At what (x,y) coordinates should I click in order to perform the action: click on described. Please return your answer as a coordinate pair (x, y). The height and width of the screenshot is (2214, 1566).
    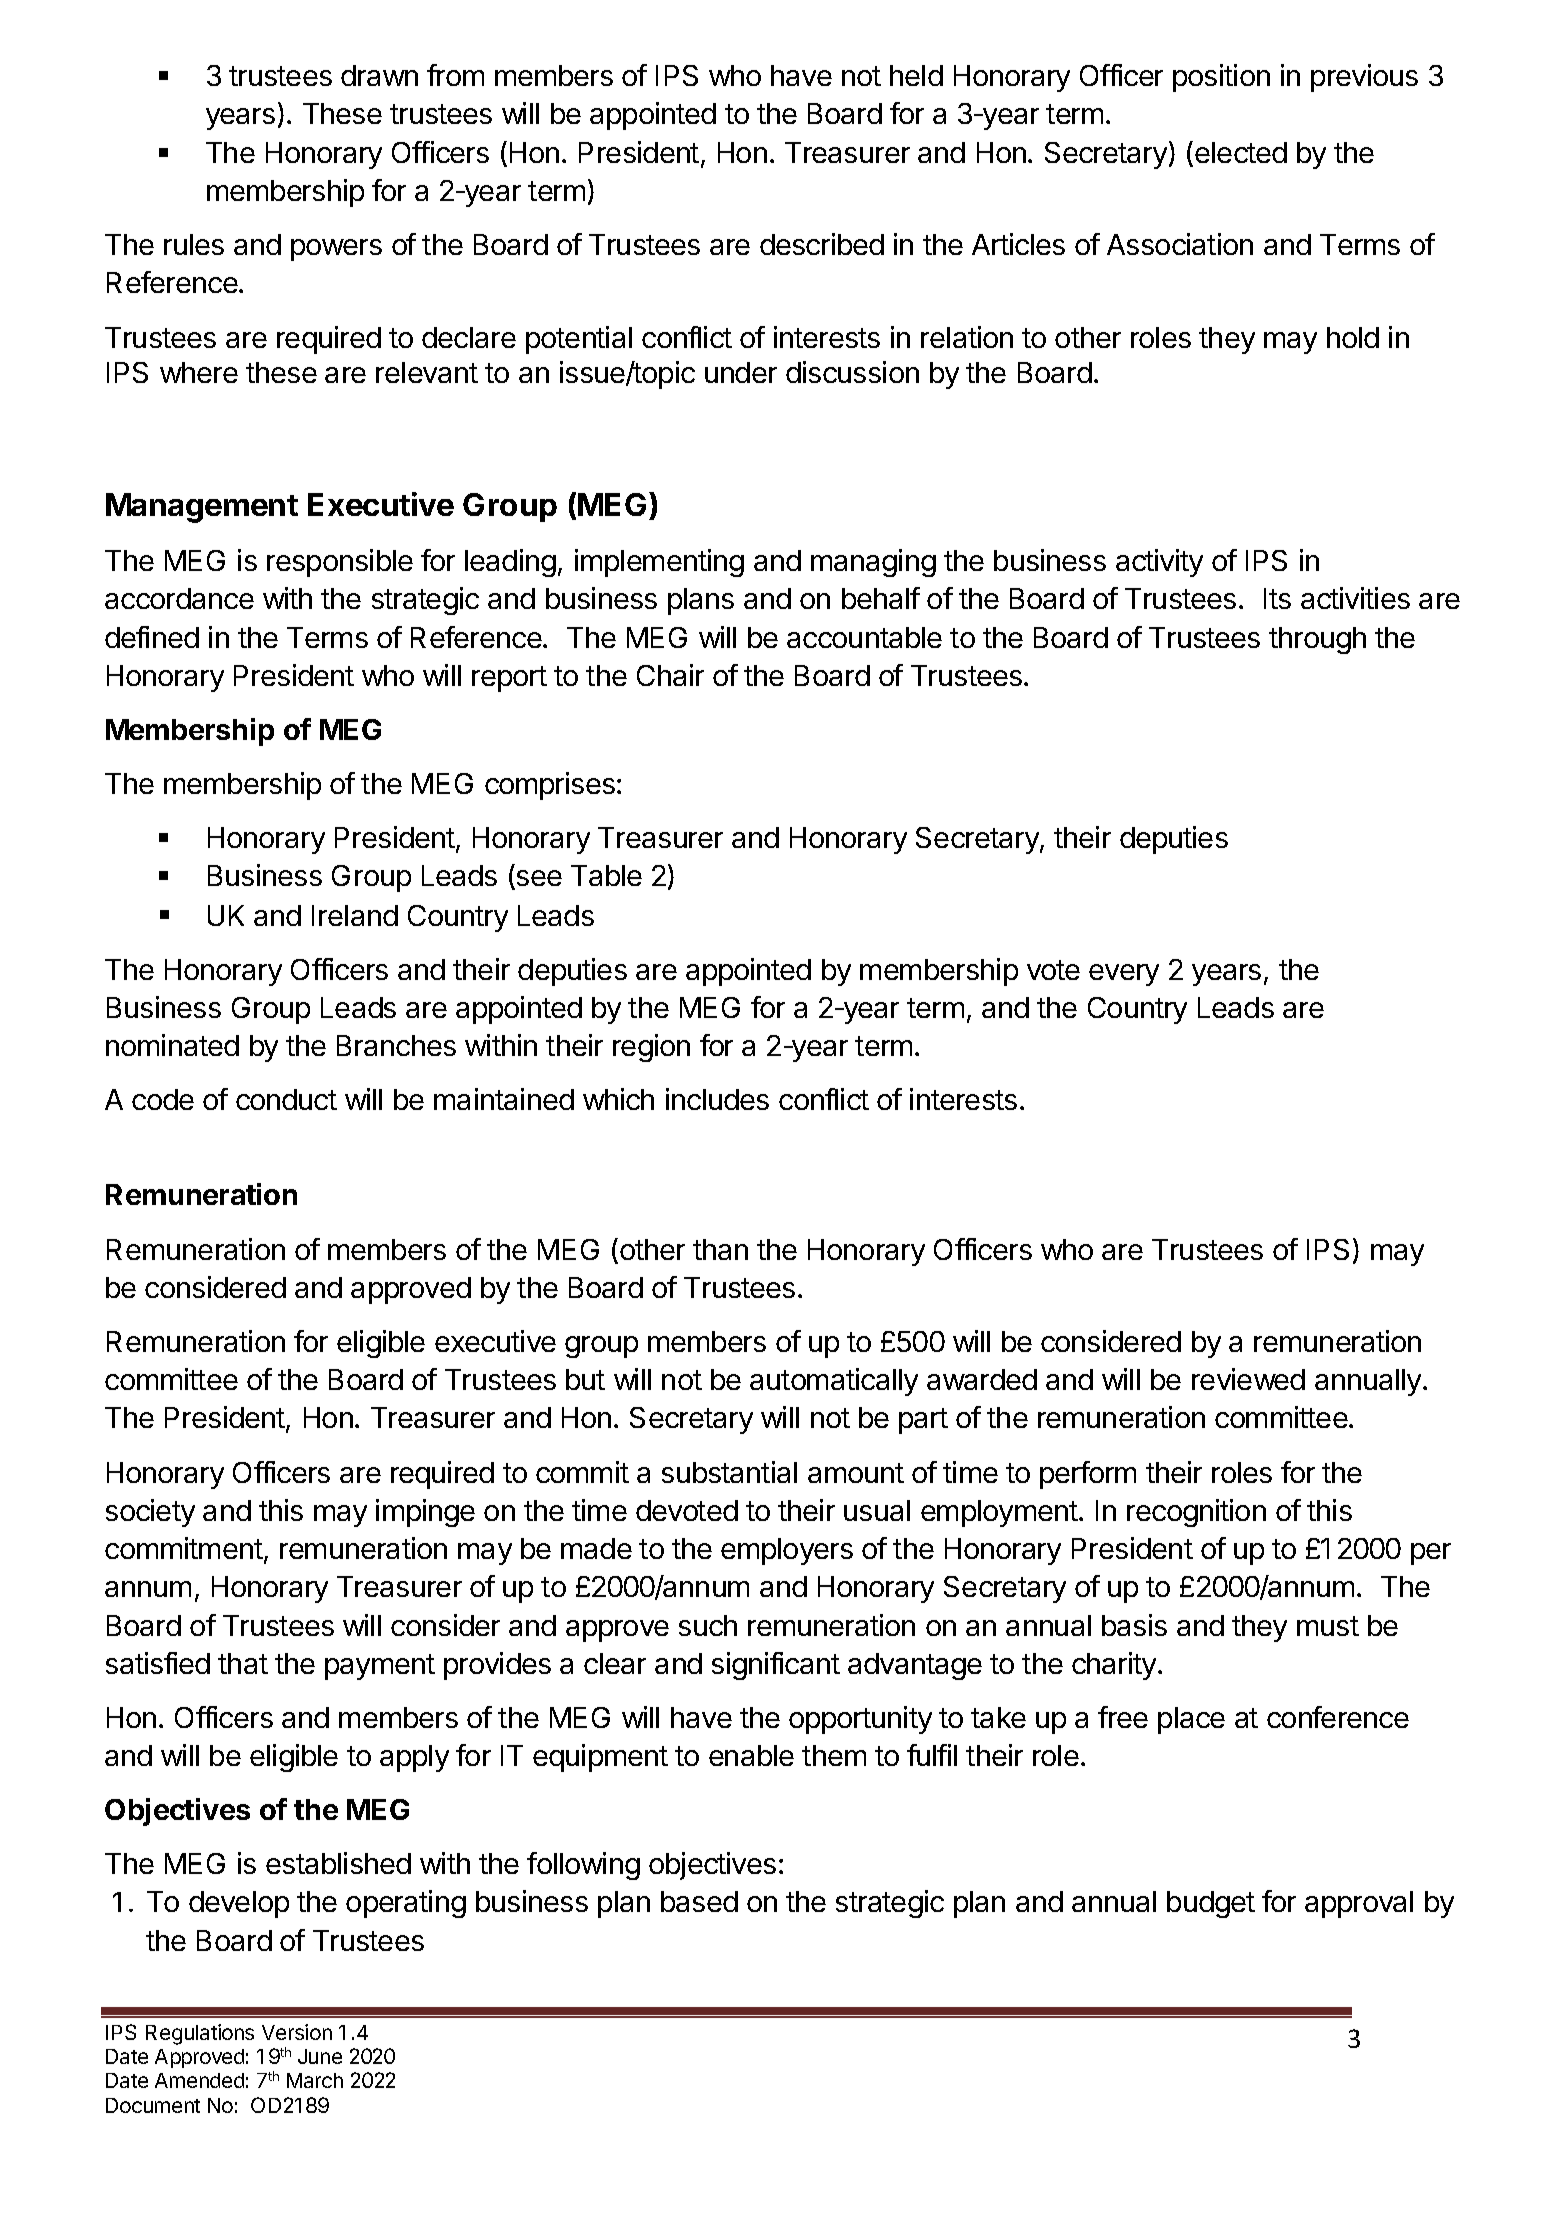
    Looking at the image, I should click on (822, 244).
